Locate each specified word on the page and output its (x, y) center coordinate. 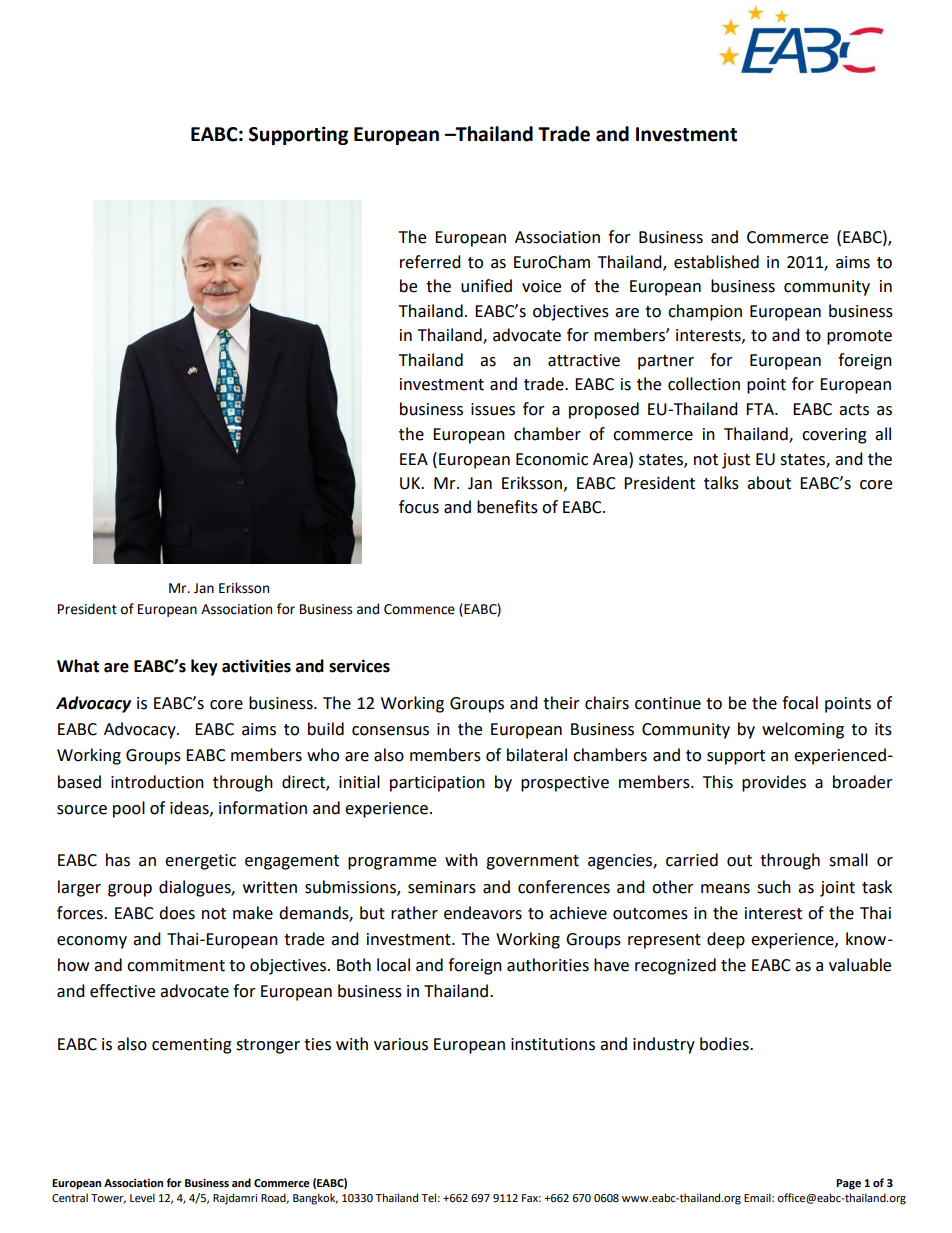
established (716, 262)
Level (142, 1198)
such (774, 887)
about (769, 483)
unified (486, 286)
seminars (442, 887)
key (204, 667)
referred (430, 262)
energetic (200, 862)
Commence (419, 609)
